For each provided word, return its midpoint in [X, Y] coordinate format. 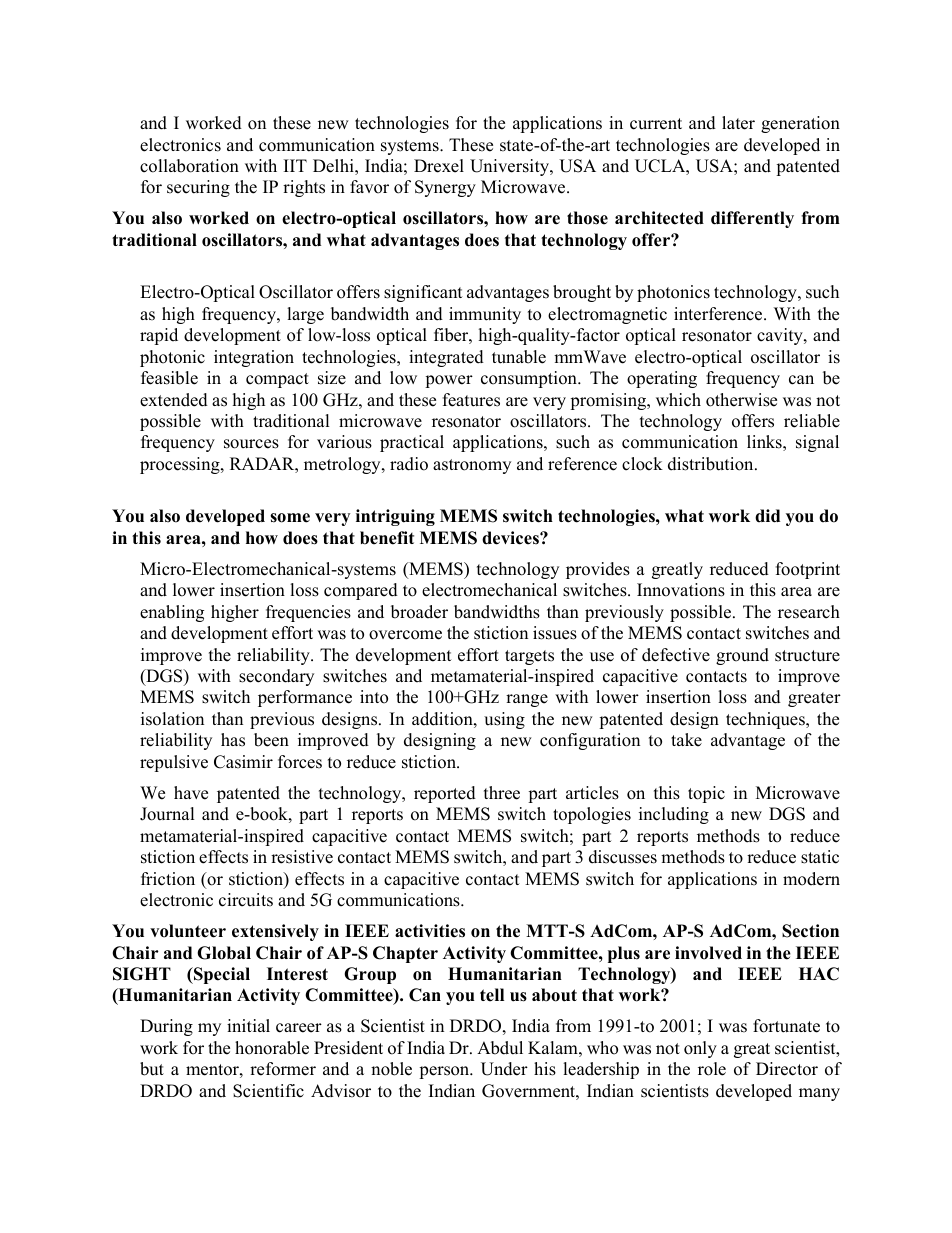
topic [706, 794]
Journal [167, 814]
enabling [172, 613]
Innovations [681, 590]
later [738, 123]
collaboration [189, 166]
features [471, 400]
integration [254, 358]
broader [419, 612]
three [502, 793]
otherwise [741, 400]
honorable [272, 1048]
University [510, 167]
